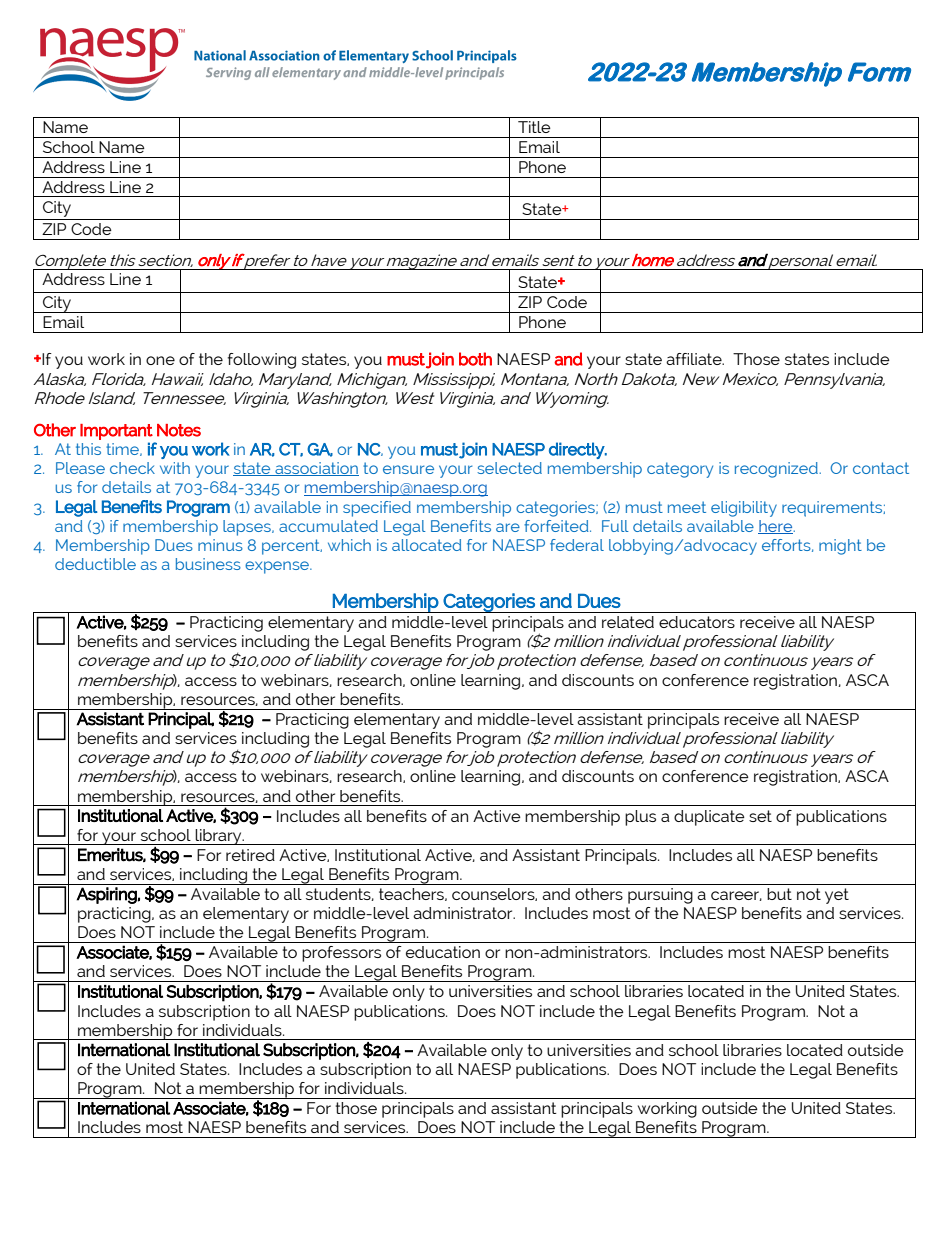 The width and height of the page is (952, 1233). Describe the element at coordinates (208, 564) in the page. I see `business` at that location.
